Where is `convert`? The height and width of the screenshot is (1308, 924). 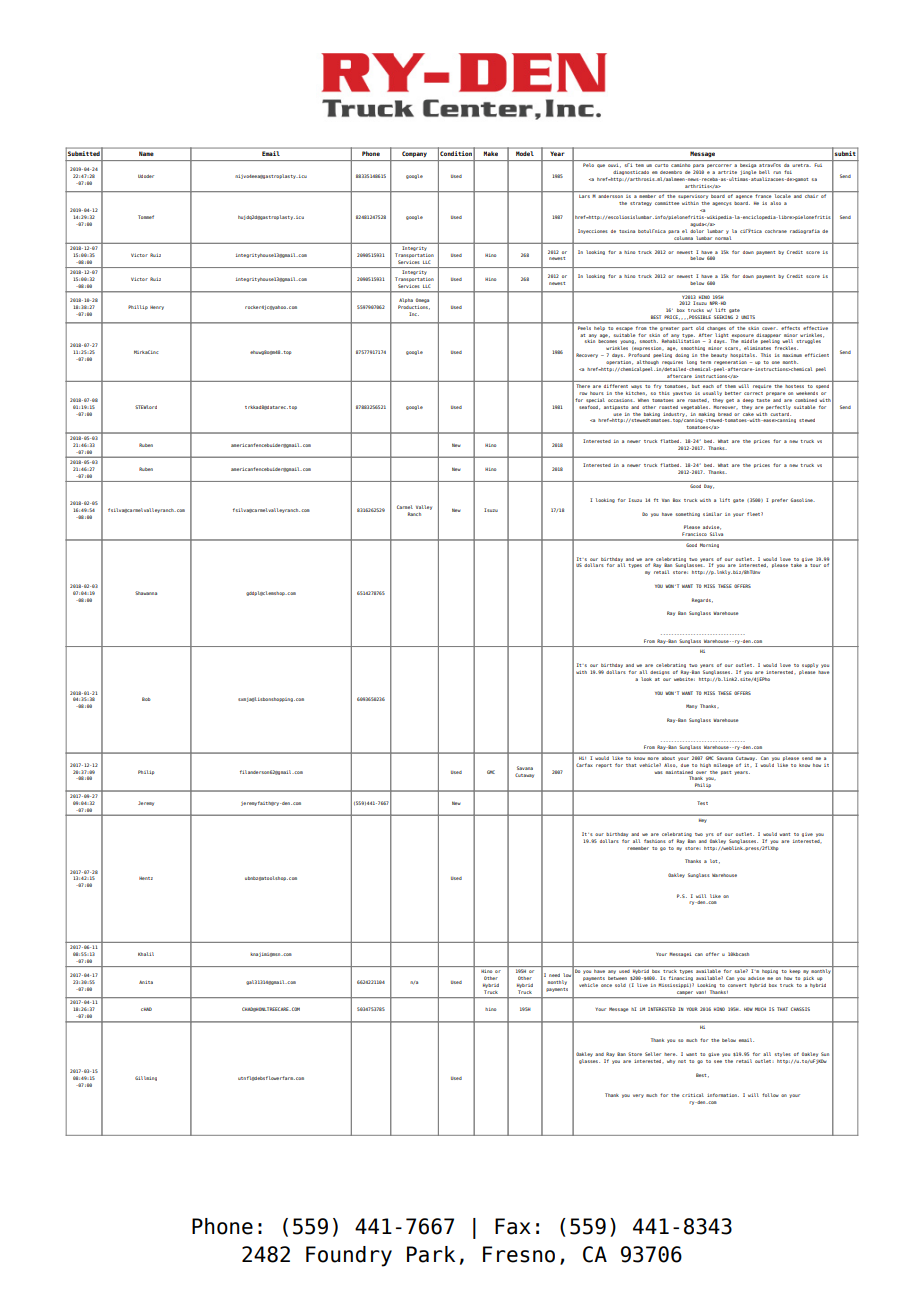 convert is located at coordinates (737, 985).
